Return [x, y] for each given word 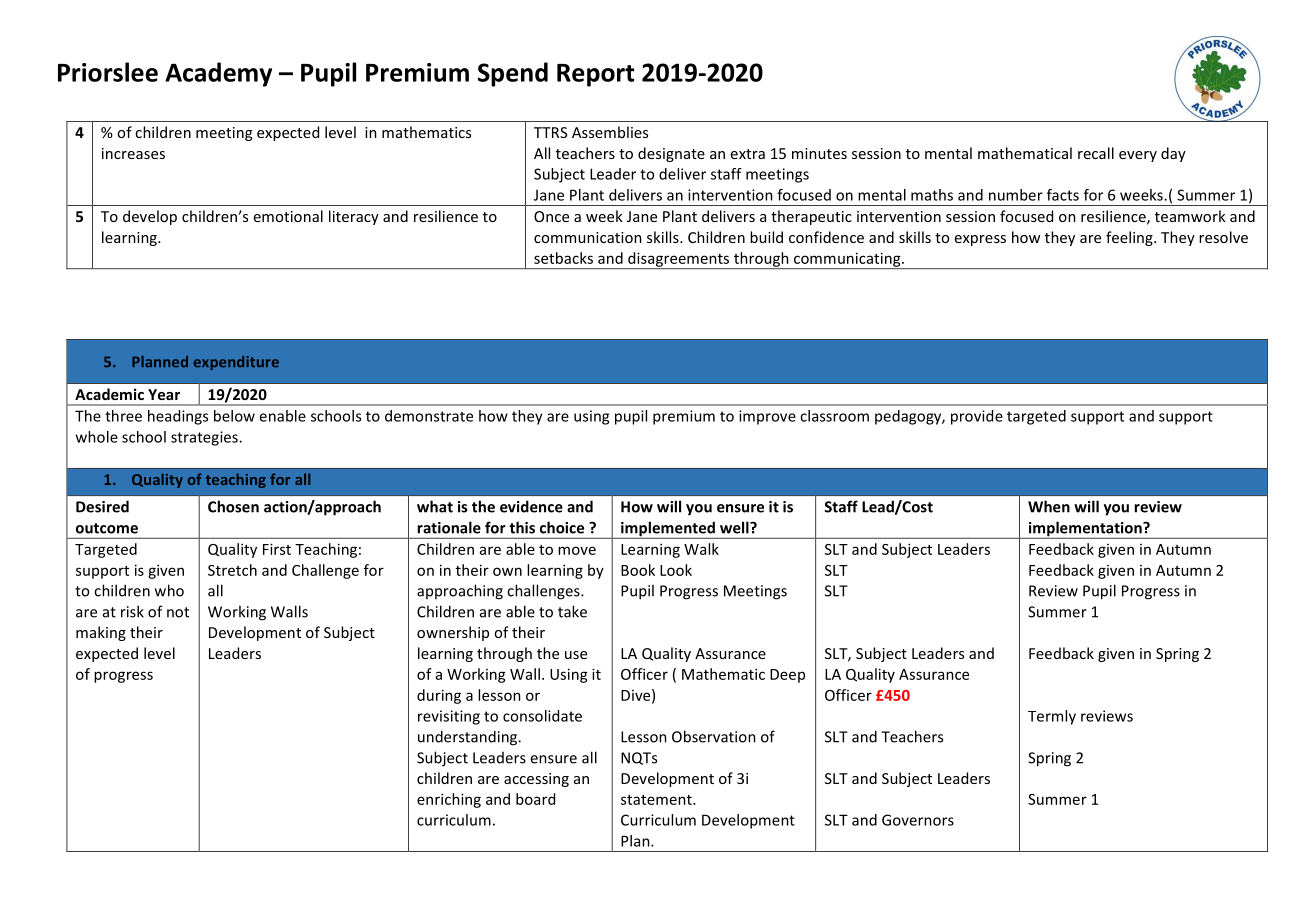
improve [767, 417]
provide [977, 417]
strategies [205, 438]
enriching [449, 800]
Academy [218, 74]
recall [1096, 153]
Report [595, 75]
